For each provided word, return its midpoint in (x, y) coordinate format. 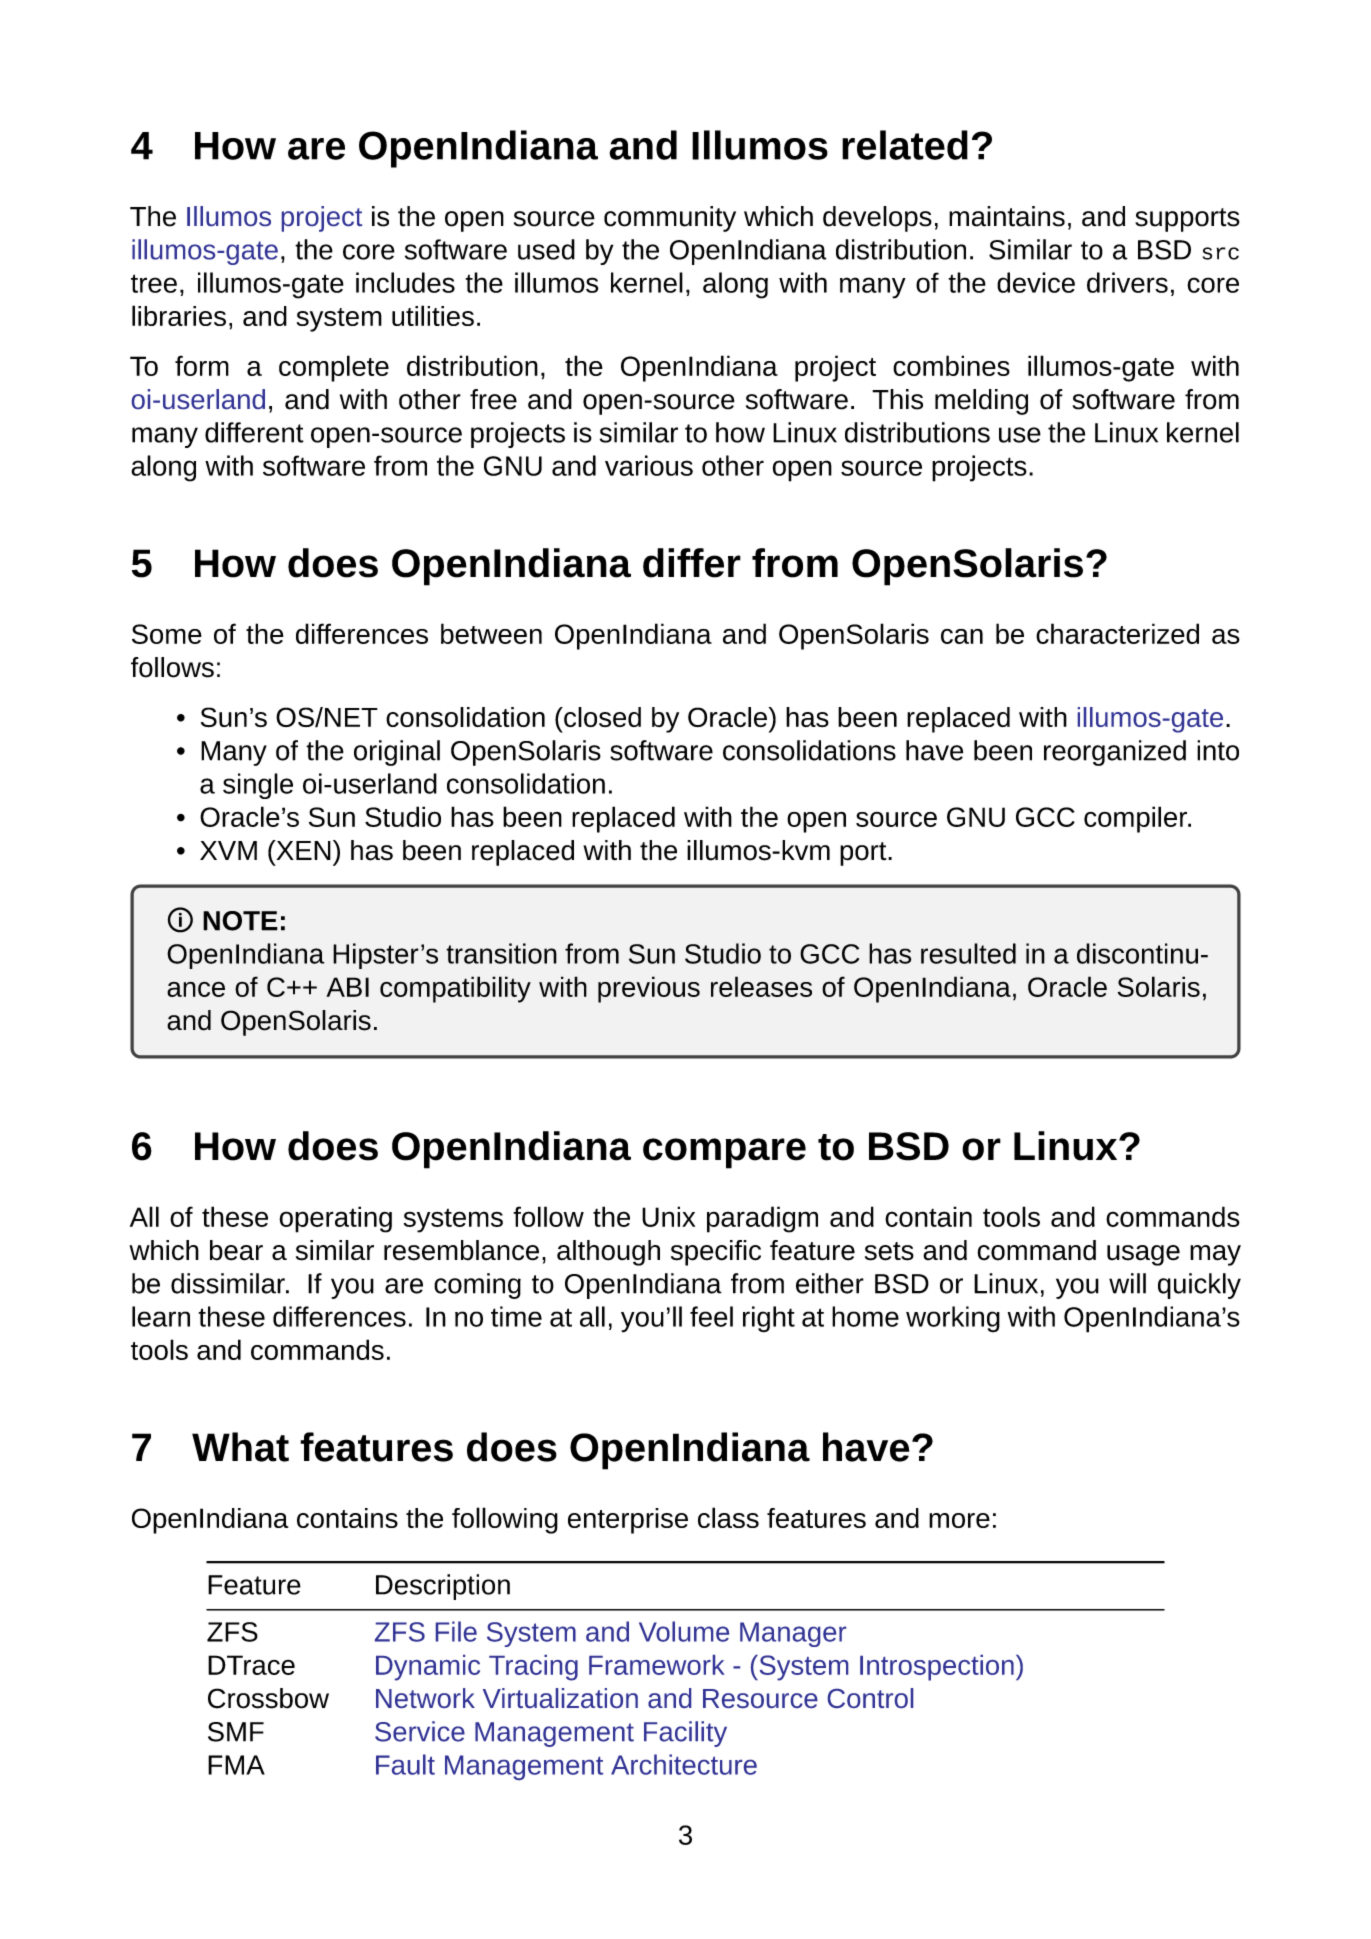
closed (601, 717)
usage (1143, 1255)
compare (724, 1153)
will (1127, 1283)
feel (711, 1316)
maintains (1007, 216)
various (649, 465)
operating (335, 1219)
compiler (1136, 819)
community (670, 219)
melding (981, 402)
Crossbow (268, 1698)
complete (334, 368)
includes (405, 282)
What (240, 1447)
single (258, 786)
